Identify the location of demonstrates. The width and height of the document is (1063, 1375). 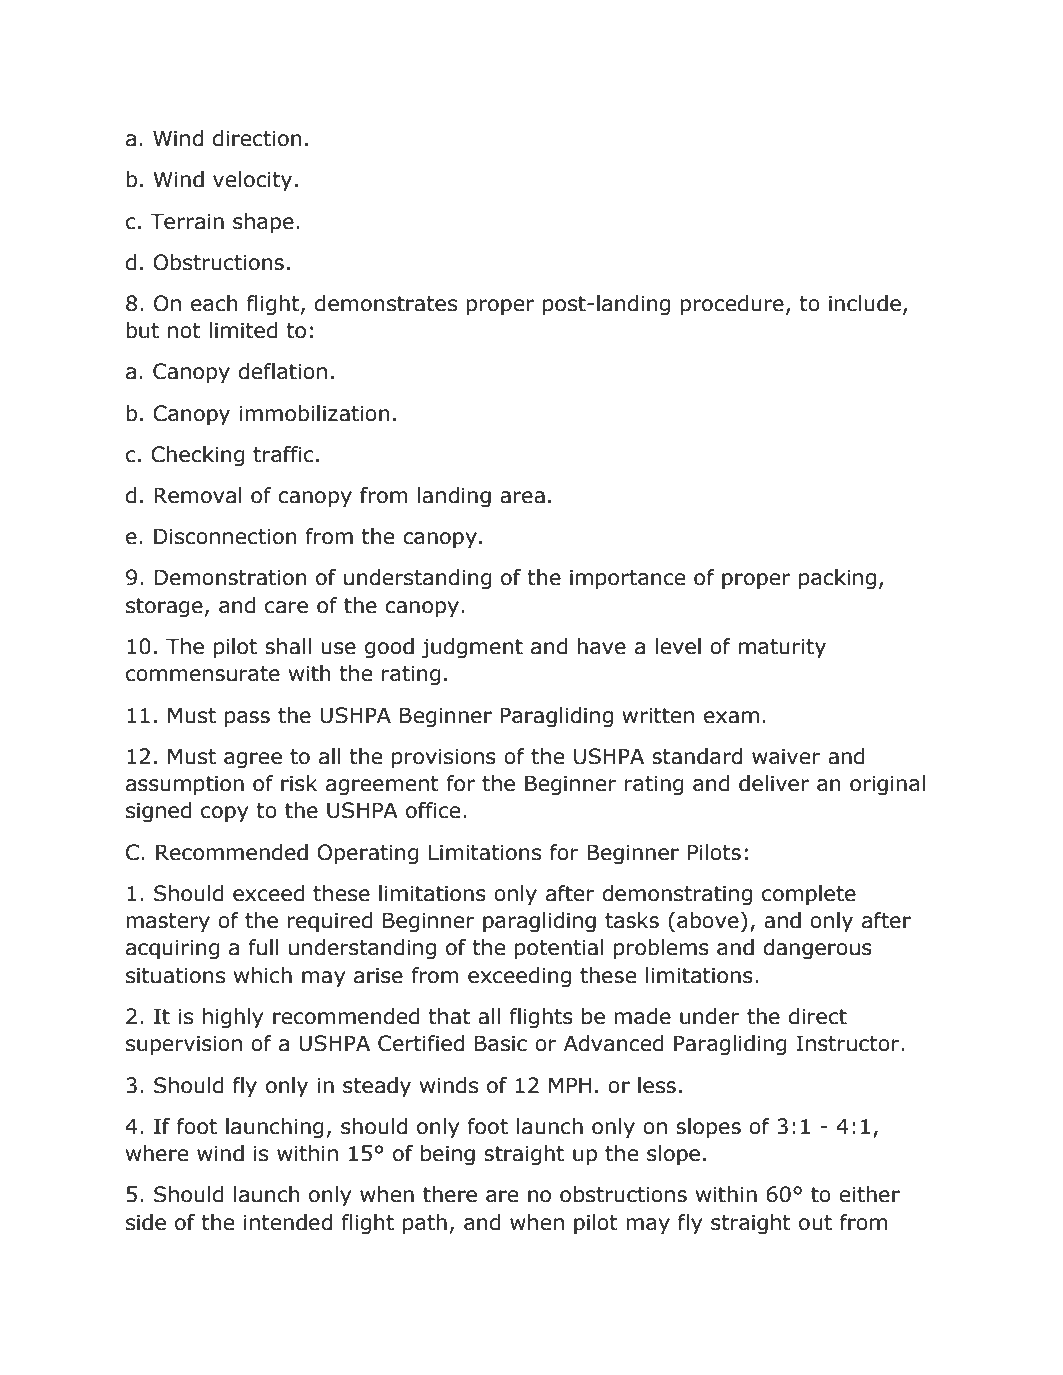
(386, 303).
